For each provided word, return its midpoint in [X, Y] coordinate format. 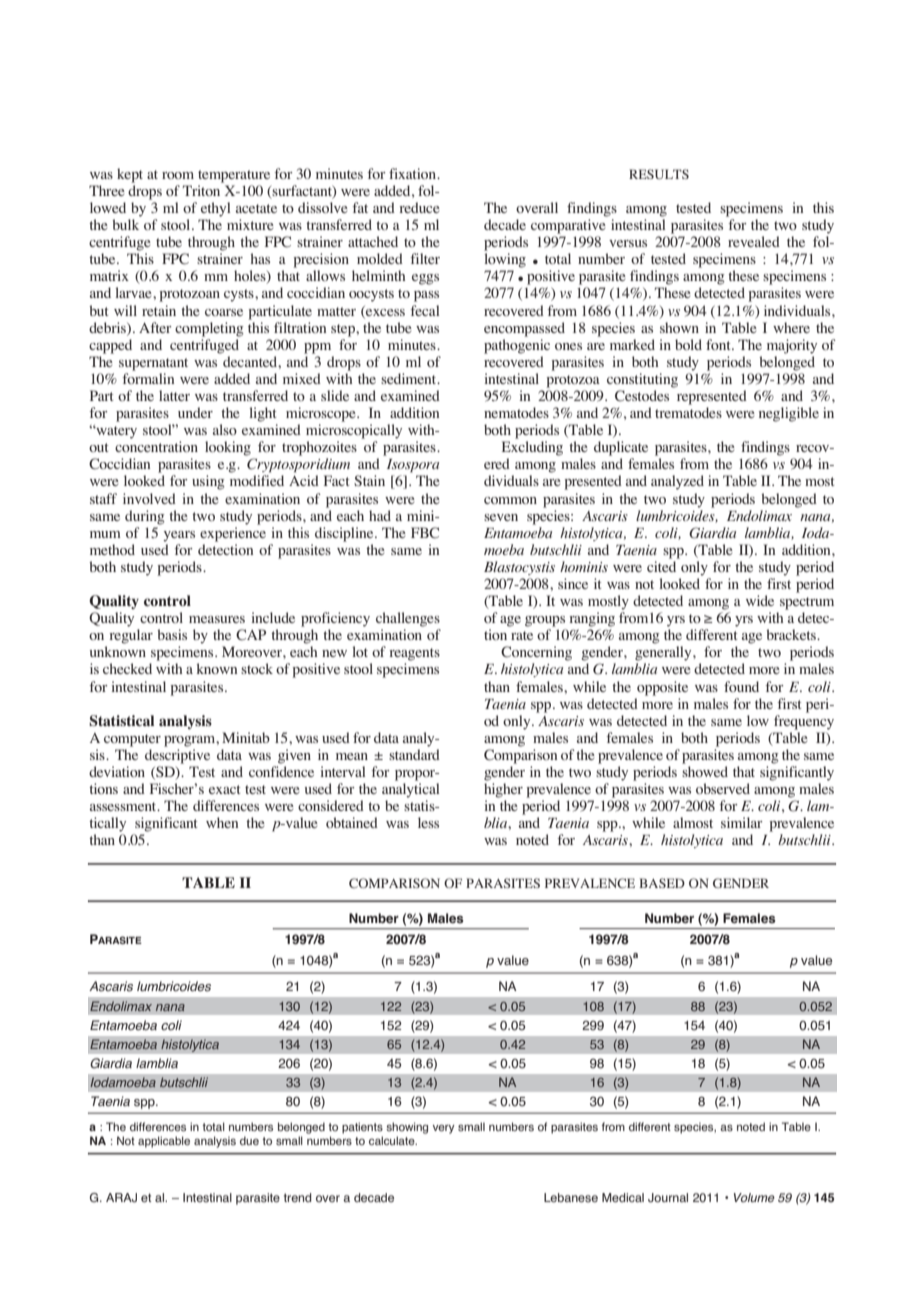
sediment [410, 378]
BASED [662, 883]
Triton [201, 190]
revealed [754, 241]
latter [174, 395]
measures [217, 619]
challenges [408, 619]
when [222, 822]
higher [503, 790]
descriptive [177, 756]
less [428, 822]
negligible [789, 414]
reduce [419, 207]
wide [760, 600]
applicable [164, 1142]
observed [723, 788]
